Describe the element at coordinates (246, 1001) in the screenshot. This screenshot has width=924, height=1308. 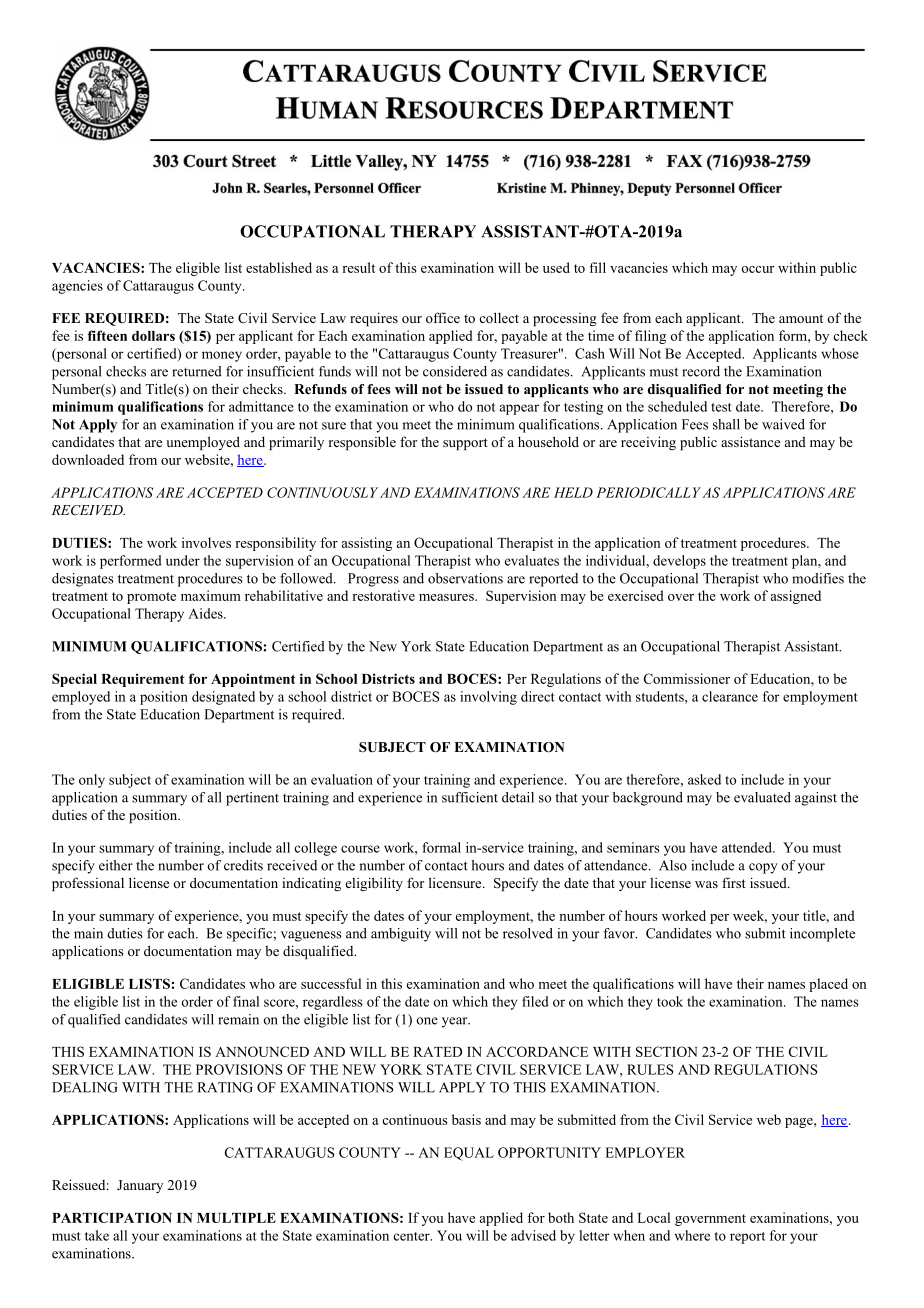
I see `final` at that location.
